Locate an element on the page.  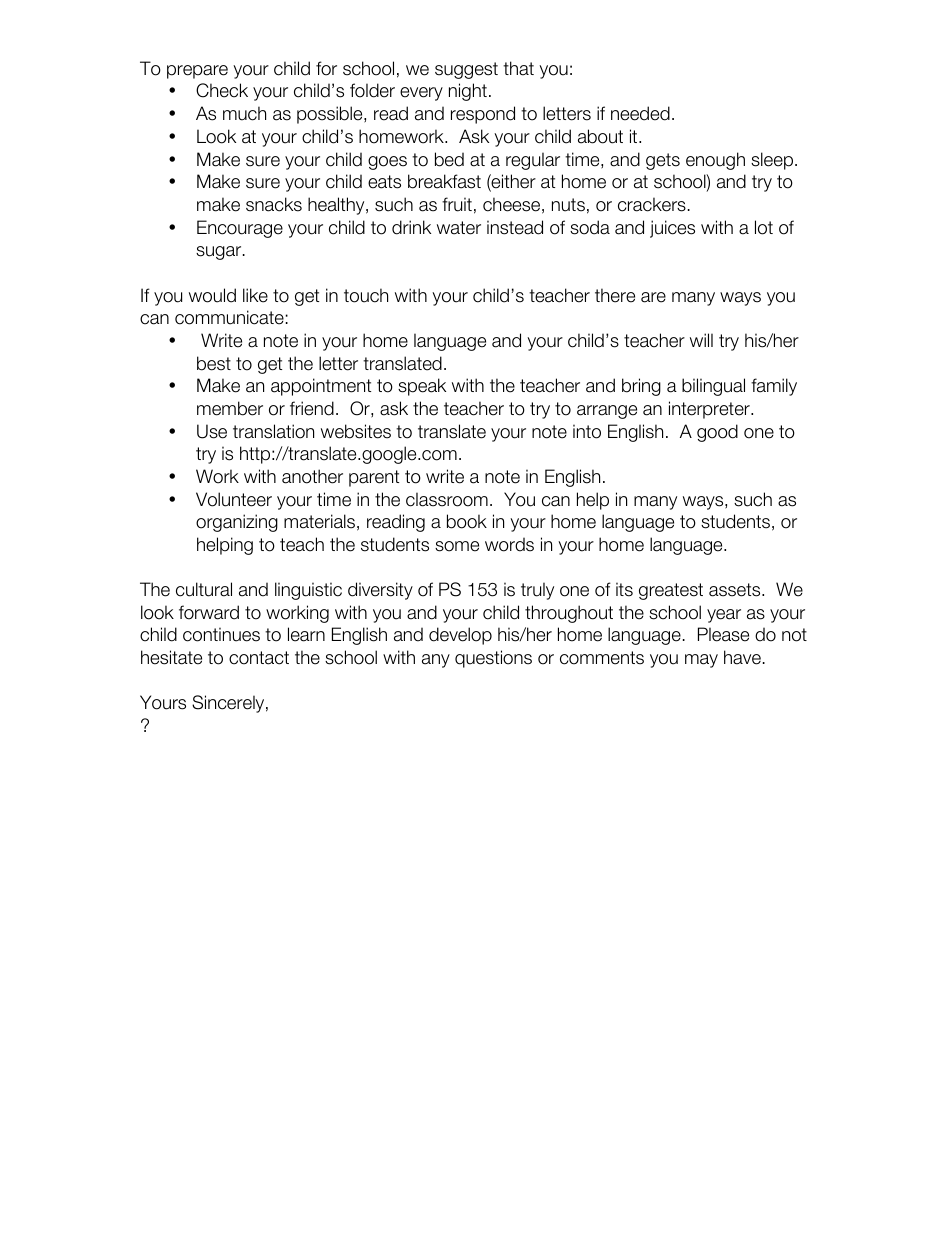
Check is located at coordinates (222, 90).
